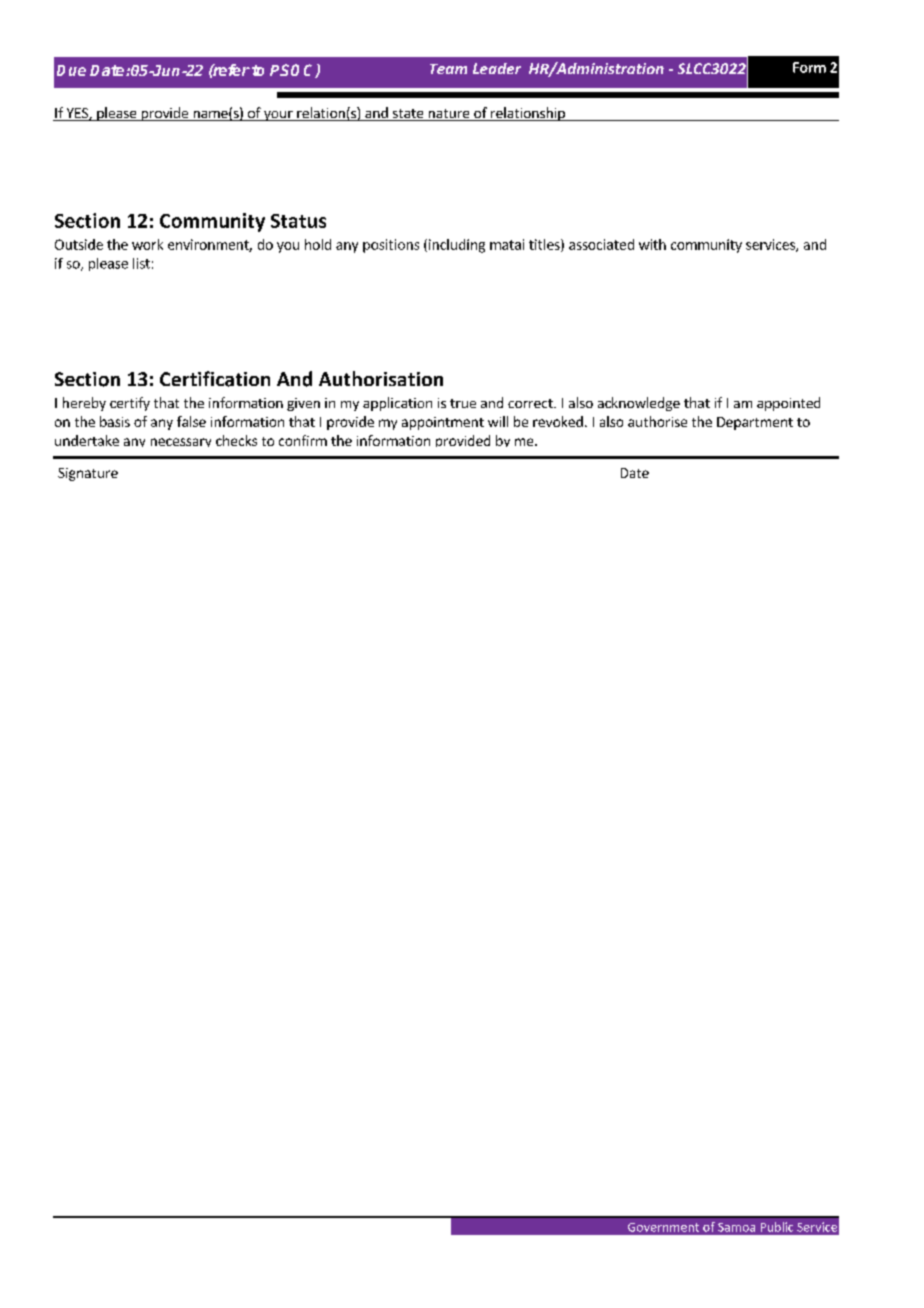  I want to click on Due, so click(71, 70).
